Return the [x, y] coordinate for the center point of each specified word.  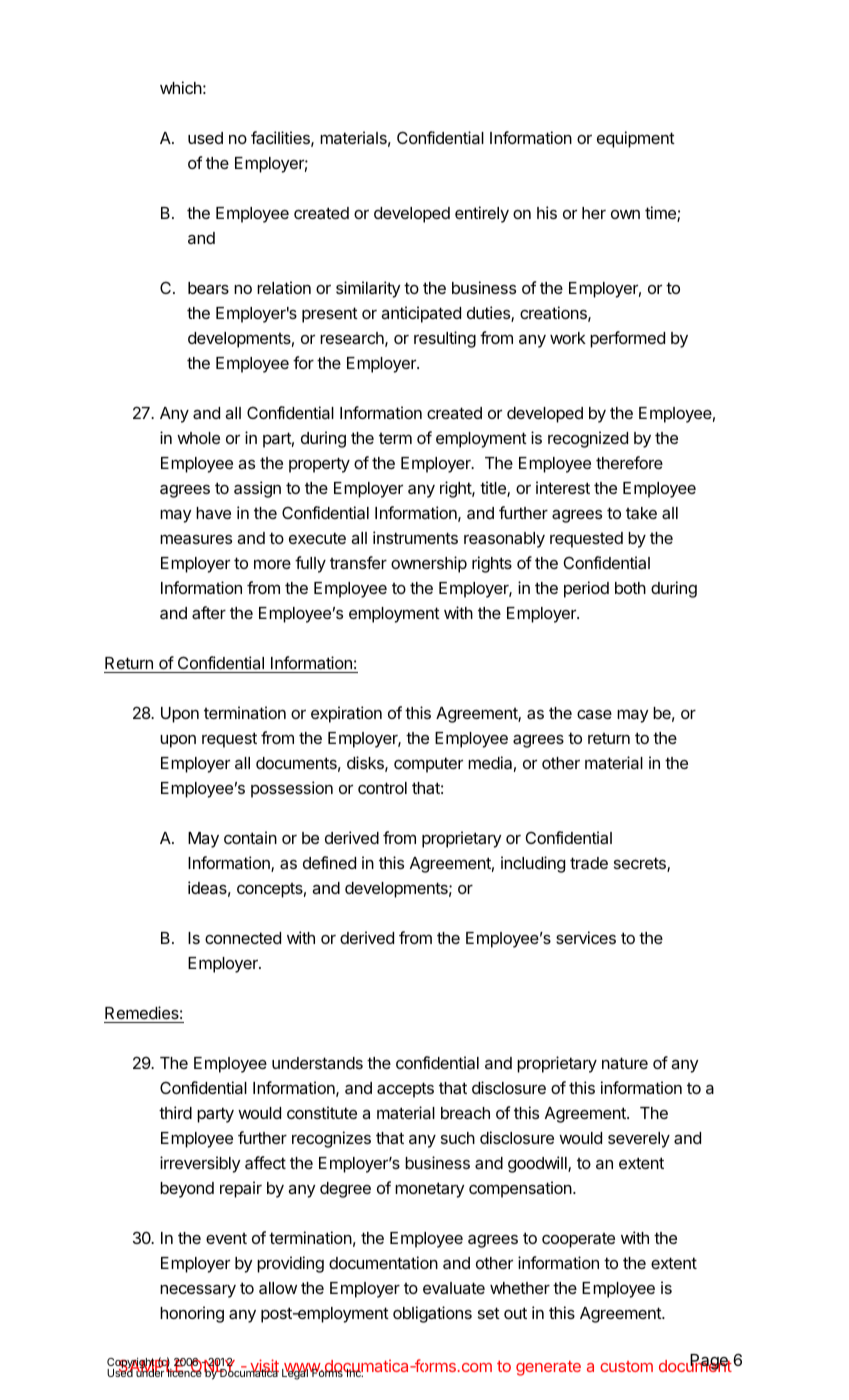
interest [563, 487]
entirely [482, 214]
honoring [192, 1314]
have [213, 513]
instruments [415, 537]
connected [243, 938]
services [586, 937]
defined [329, 862]
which [181, 87]
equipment [636, 139]
